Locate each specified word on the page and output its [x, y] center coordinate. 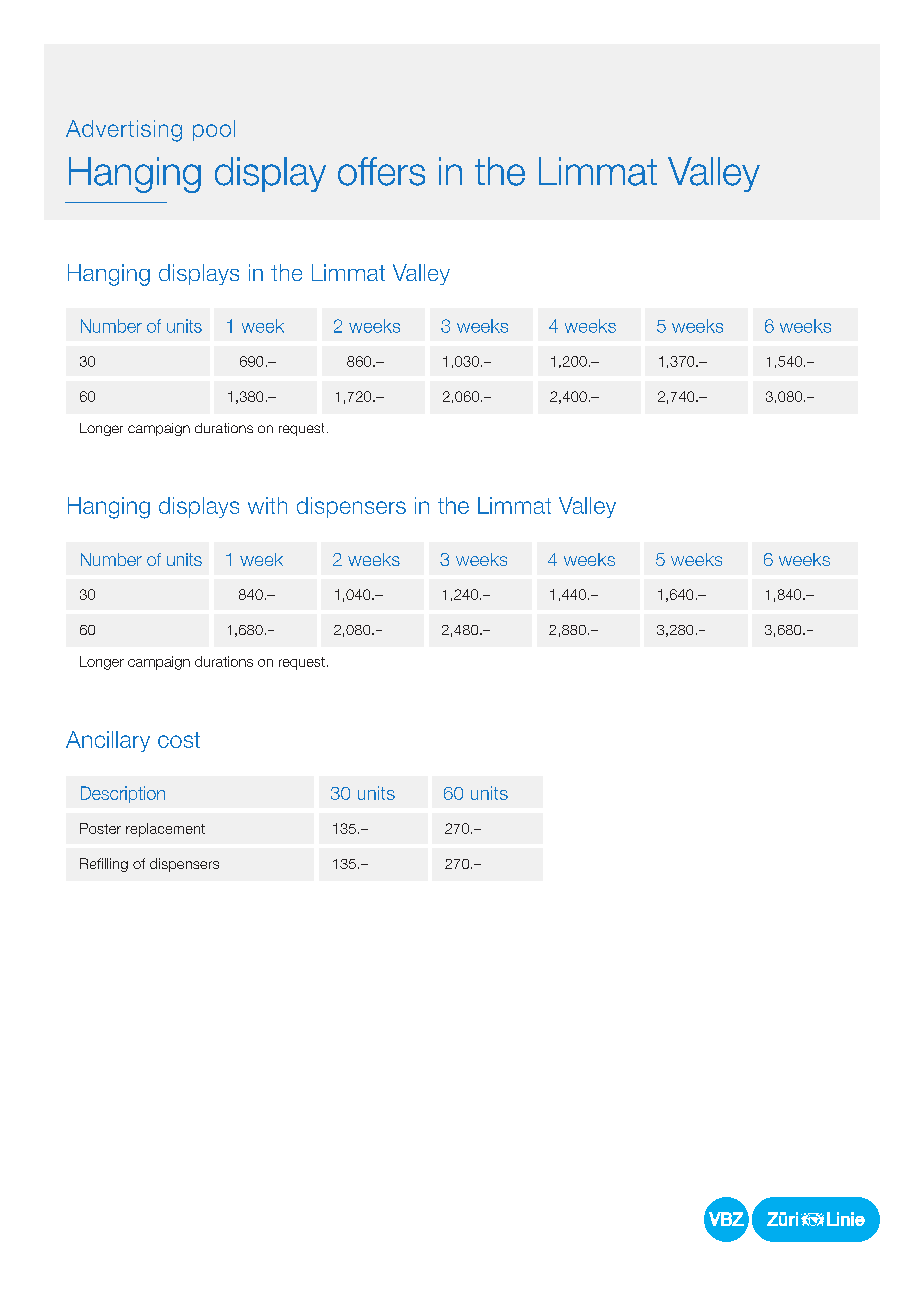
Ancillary [108, 741]
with [267, 505]
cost [179, 740]
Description [123, 794]
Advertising [124, 131]
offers [381, 171]
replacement [165, 830]
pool [214, 130]
